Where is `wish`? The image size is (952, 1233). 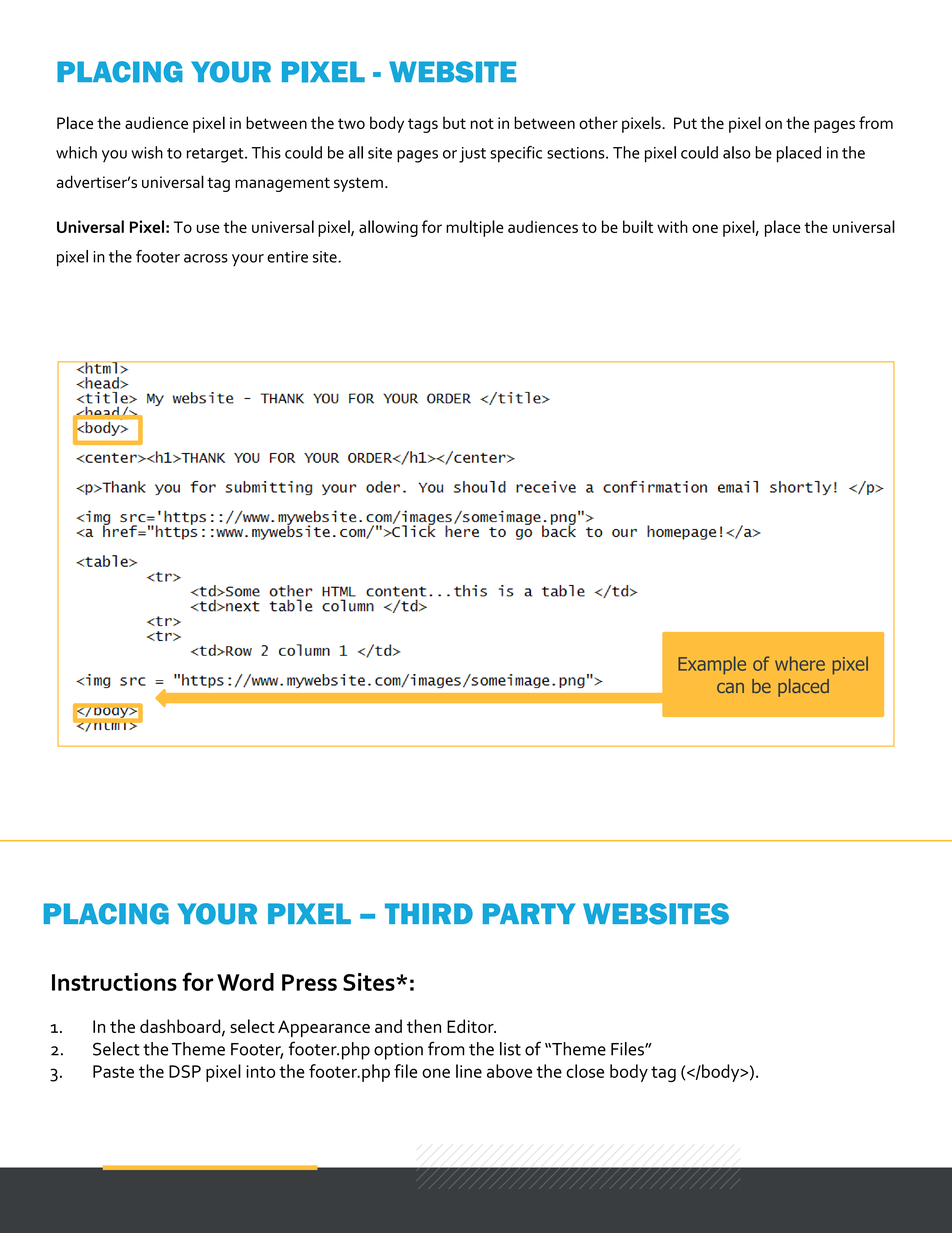
wish is located at coordinates (147, 152).
